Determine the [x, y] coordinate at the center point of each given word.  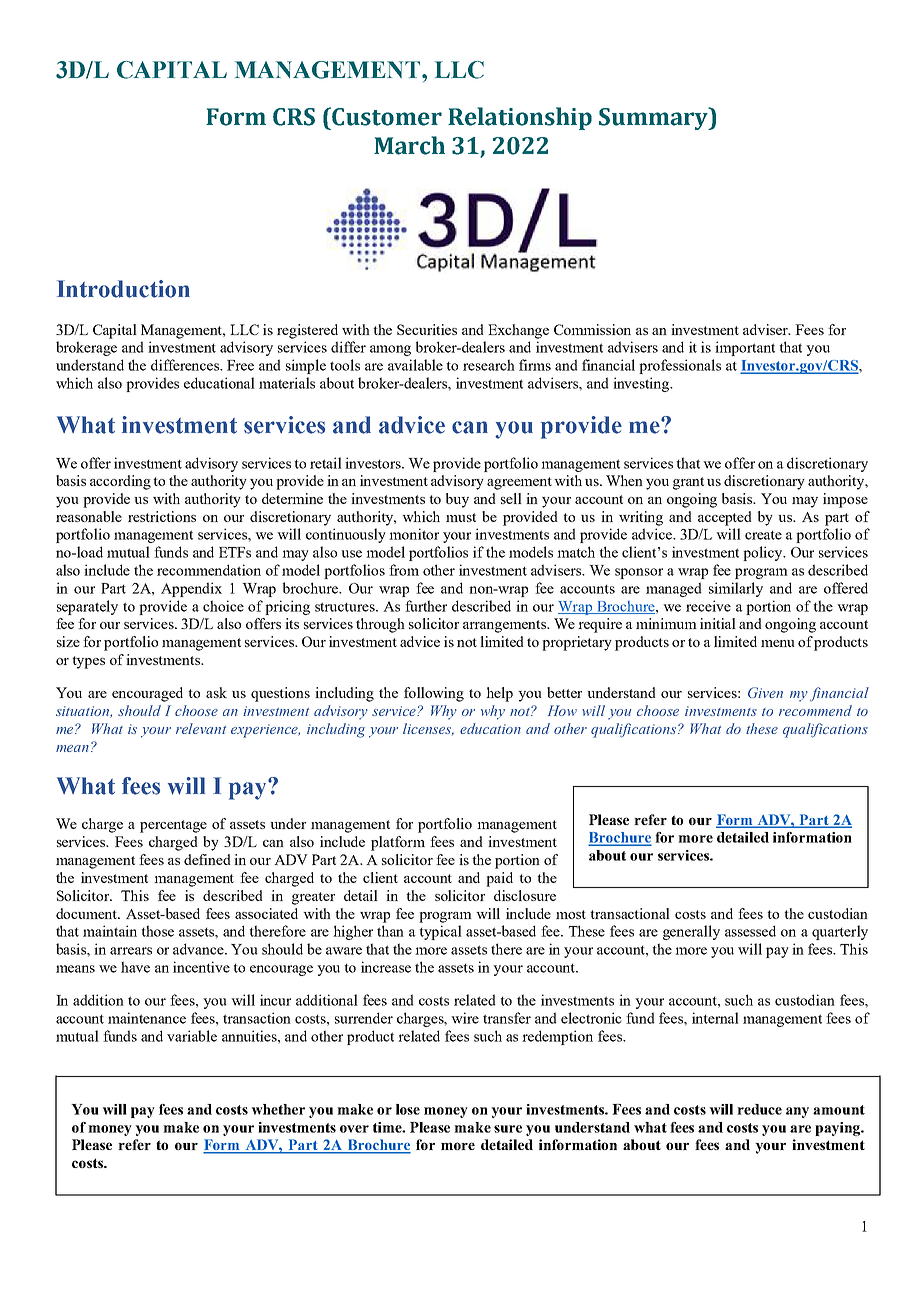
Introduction [123, 289]
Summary [654, 118]
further [426, 606]
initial [718, 623]
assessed [750, 931]
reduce [759, 1109]
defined [207, 859]
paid [499, 879]
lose [408, 1109]
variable [192, 1036]
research [489, 365]
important [745, 348]
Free [240, 365]
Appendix [191, 589]
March [409, 145]
